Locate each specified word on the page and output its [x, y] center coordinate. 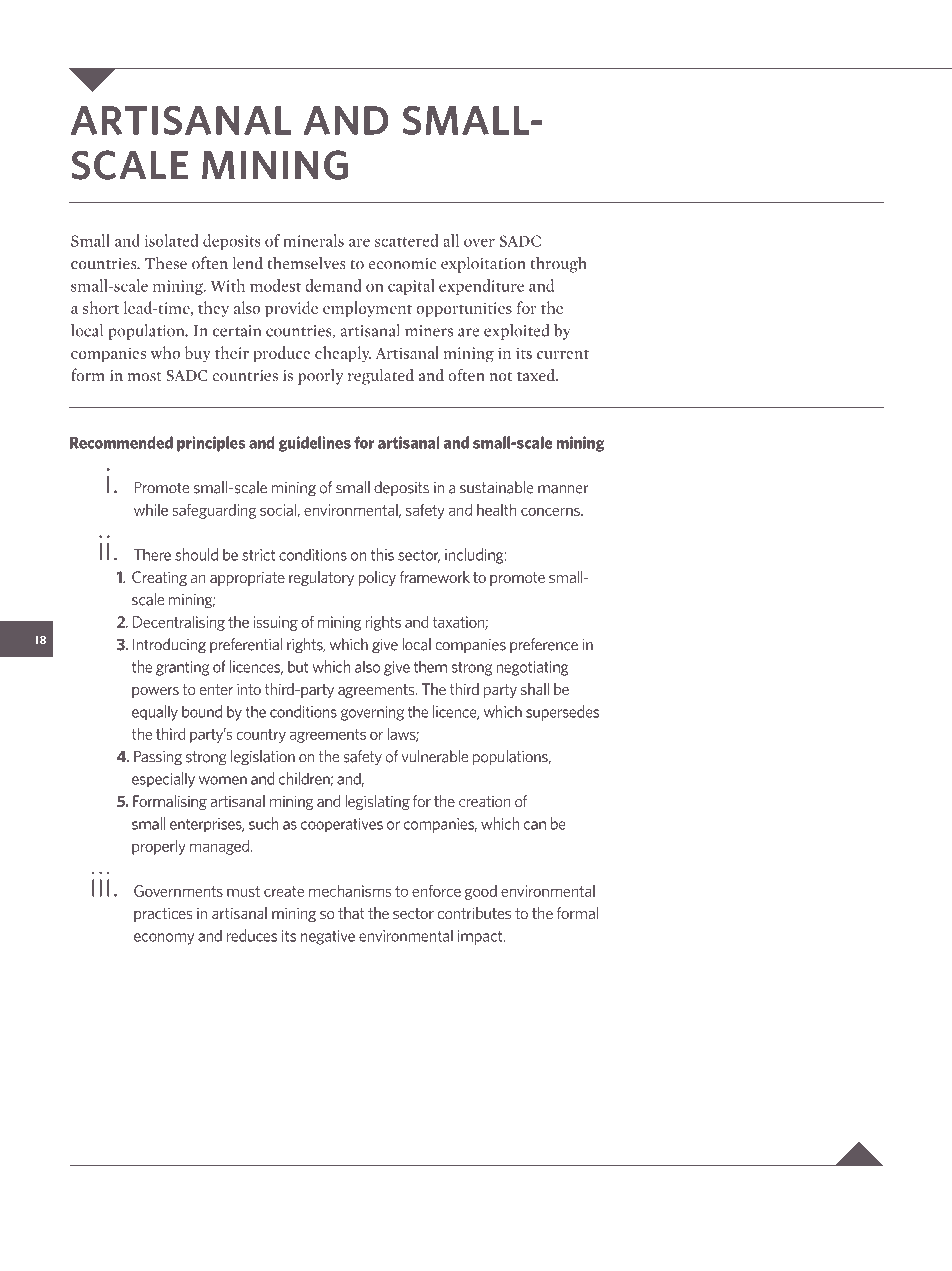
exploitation [483, 264]
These [166, 262]
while [151, 510]
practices [163, 914]
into [249, 689]
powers [155, 692]
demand [333, 285]
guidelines [314, 444]
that [351, 913]
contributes [474, 913]
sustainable [497, 487]
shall [535, 689]
